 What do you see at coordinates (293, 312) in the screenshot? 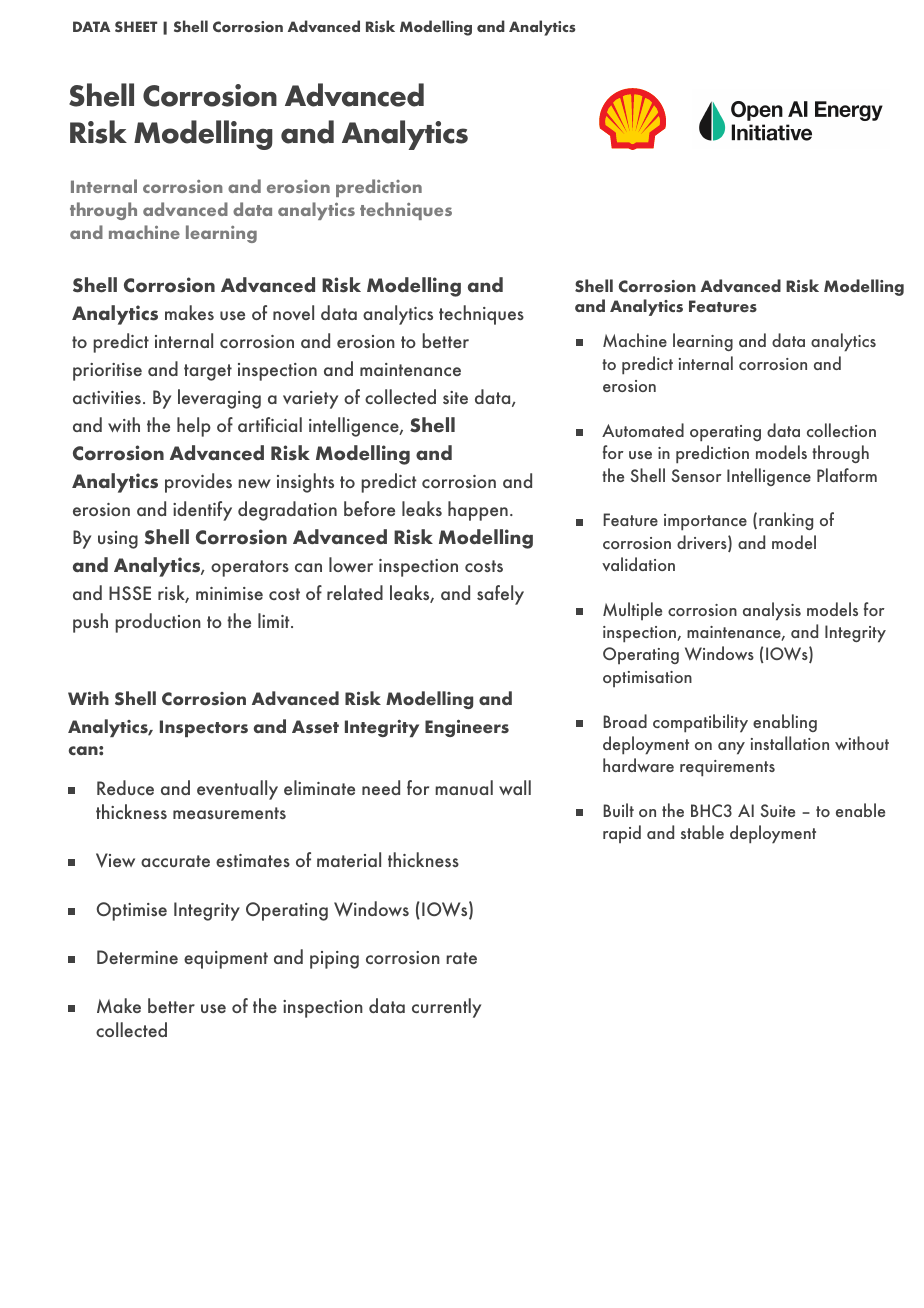
I see `novel` at bounding box center [293, 312].
